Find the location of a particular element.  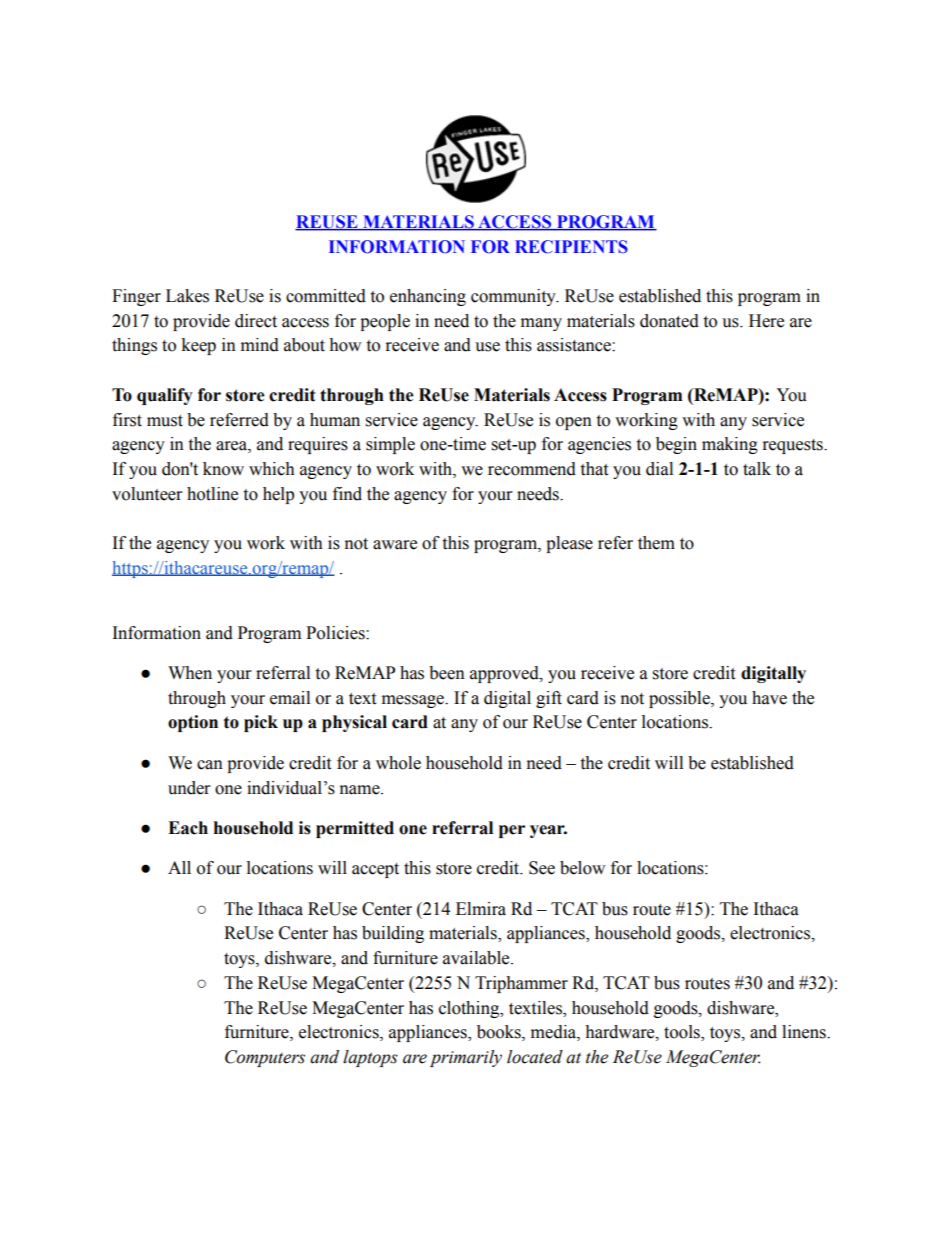

Each is located at coordinates (188, 828).
